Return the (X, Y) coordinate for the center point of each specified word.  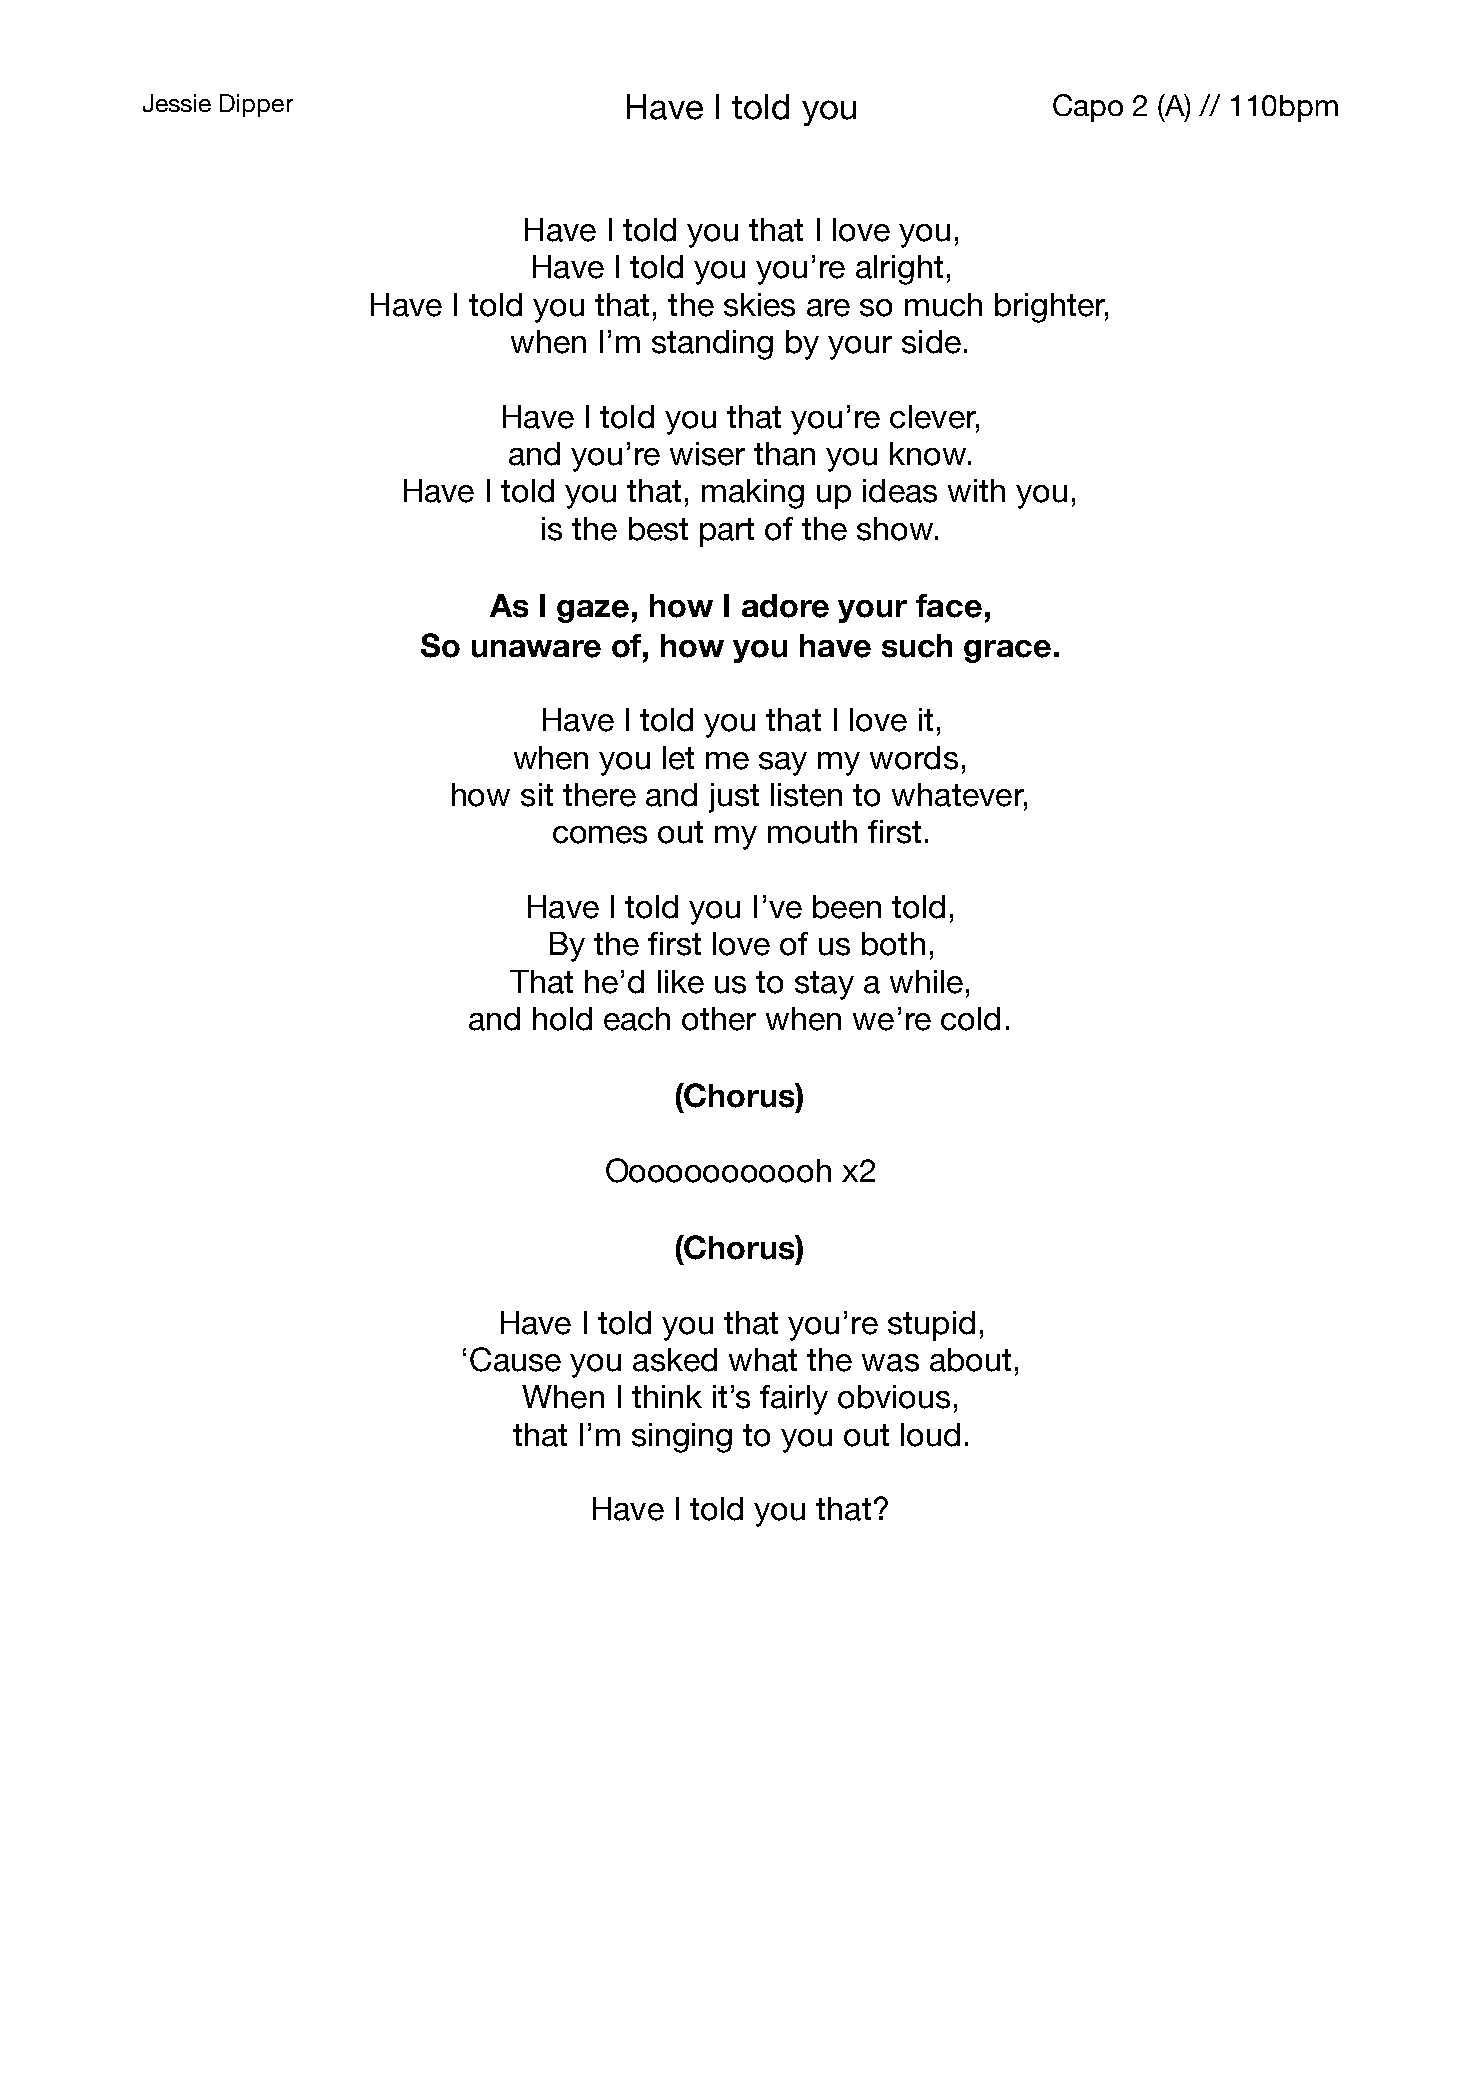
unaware (536, 649)
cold (970, 1019)
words (914, 758)
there (599, 795)
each (637, 1019)
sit (537, 795)
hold (562, 1019)
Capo (1088, 108)
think (667, 1396)
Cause (515, 1359)
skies (759, 305)
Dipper (256, 105)
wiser (707, 454)
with (976, 490)
